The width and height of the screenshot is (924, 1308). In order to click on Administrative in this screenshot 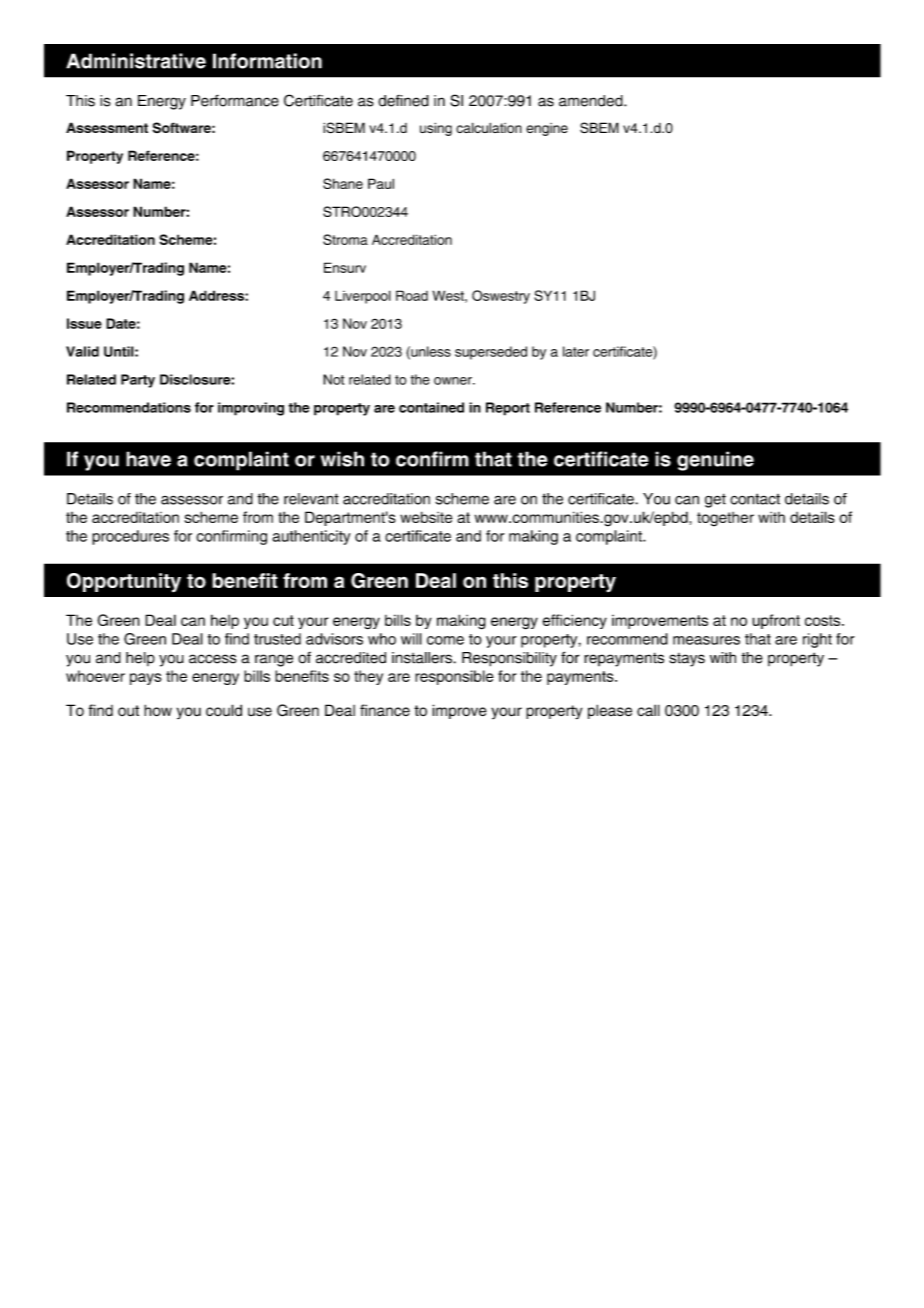, I will do `click(136, 61)`.
